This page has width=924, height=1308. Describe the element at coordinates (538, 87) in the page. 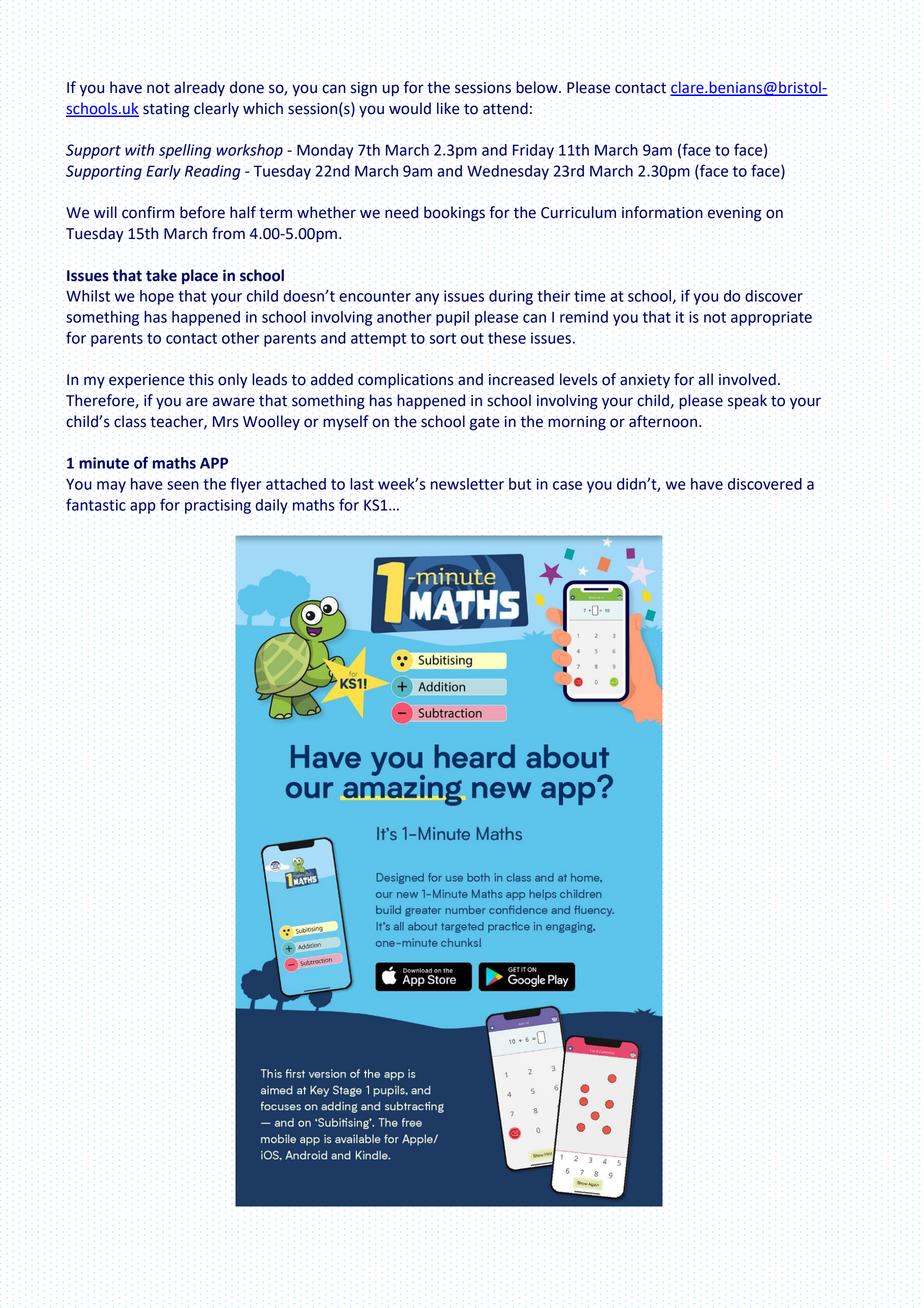

I see `below` at that location.
